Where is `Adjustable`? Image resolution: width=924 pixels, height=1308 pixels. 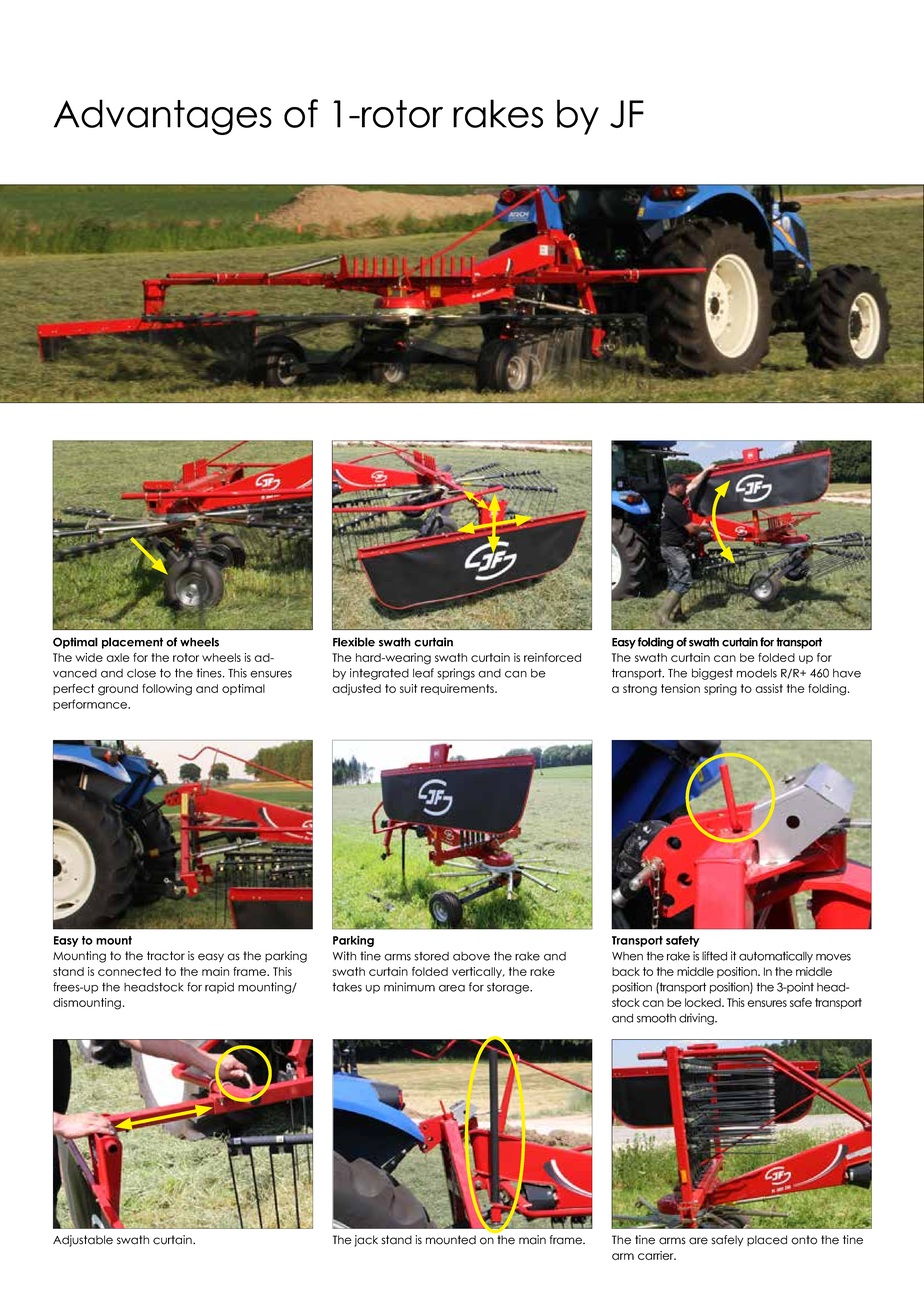
Adjustable is located at coordinates (83, 1241).
